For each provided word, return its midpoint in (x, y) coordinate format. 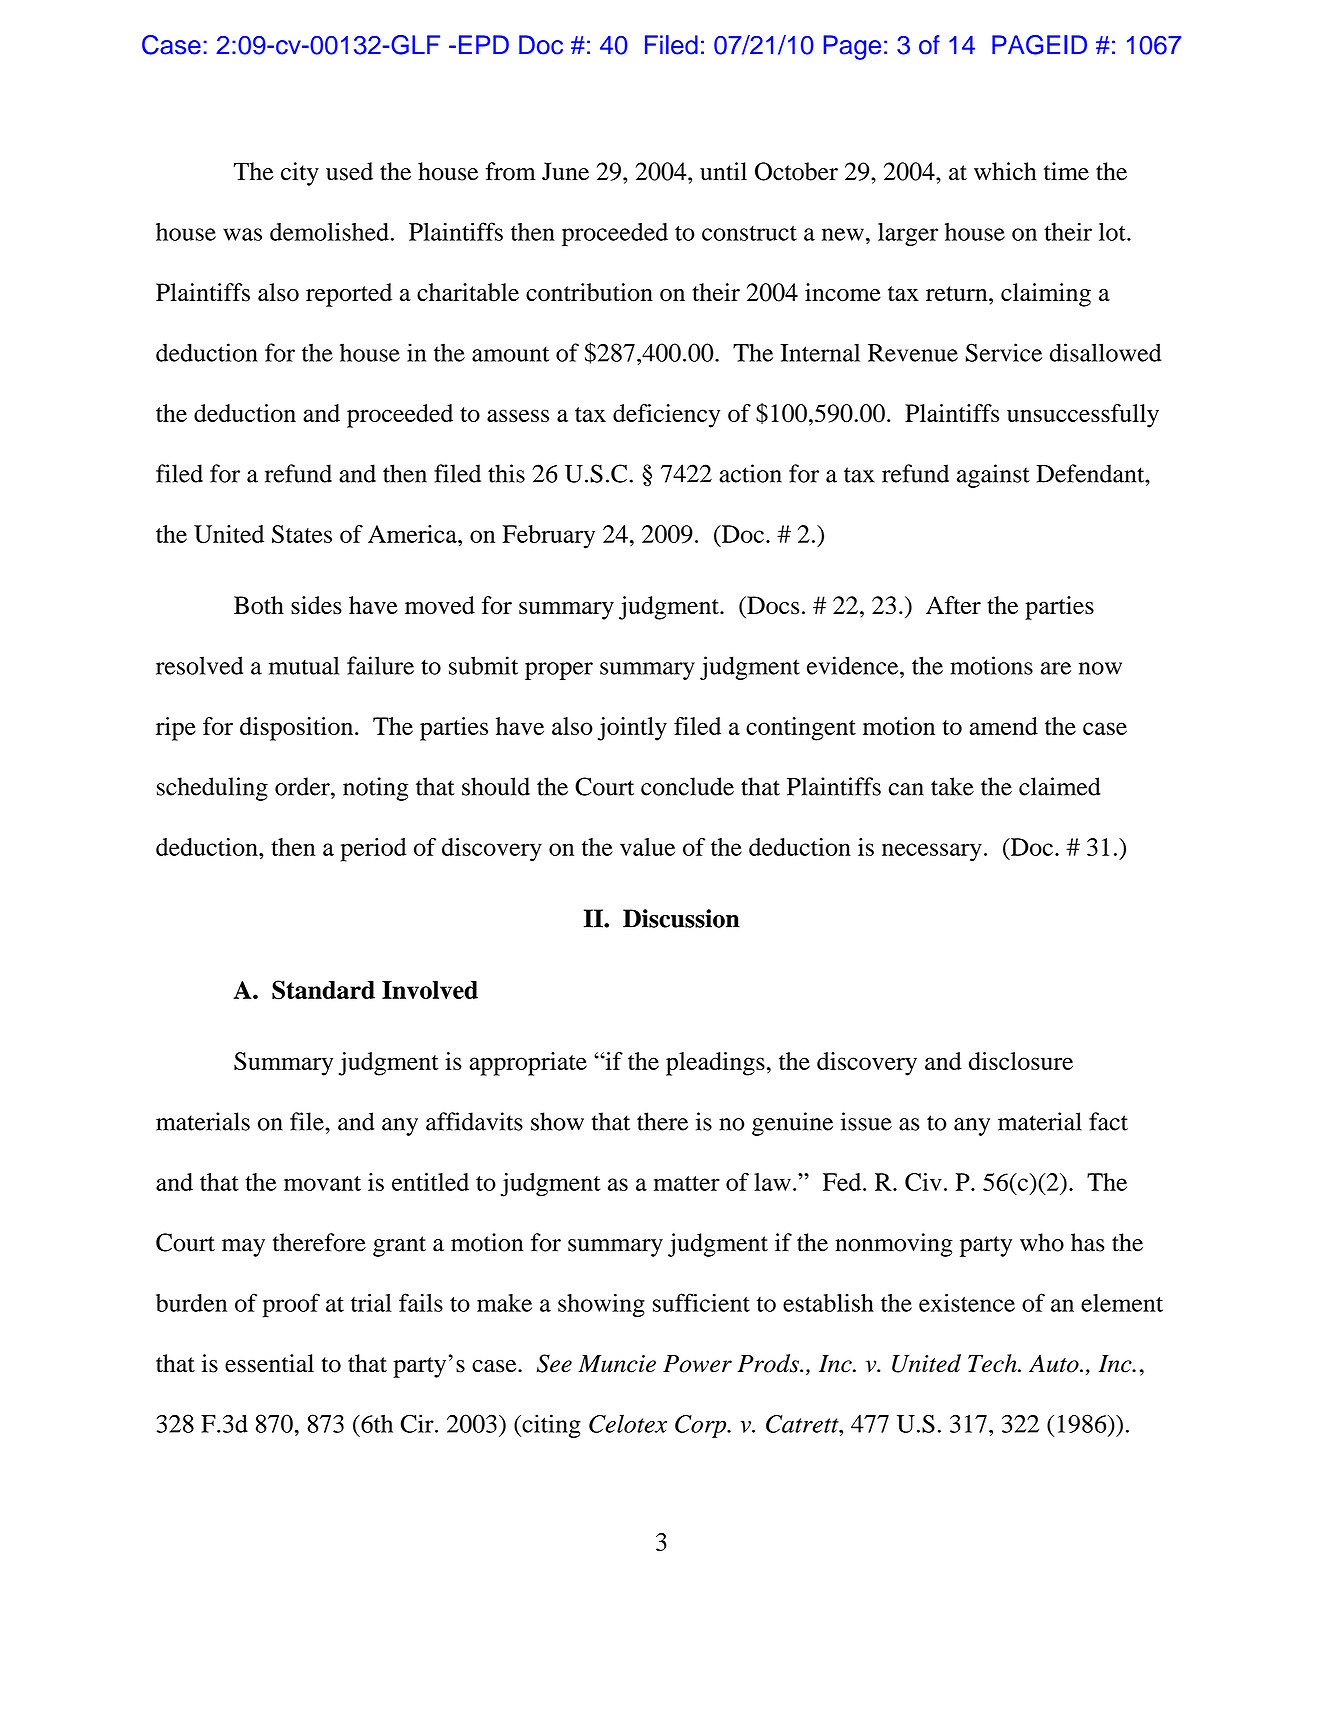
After (953, 605)
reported (349, 295)
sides (316, 605)
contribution (589, 292)
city (300, 174)
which (1005, 171)
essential (269, 1363)
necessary (932, 852)
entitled (430, 1182)
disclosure (1021, 1061)
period (374, 850)
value (647, 847)
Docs (772, 605)
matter (687, 1183)
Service (1004, 352)
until (723, 171)
